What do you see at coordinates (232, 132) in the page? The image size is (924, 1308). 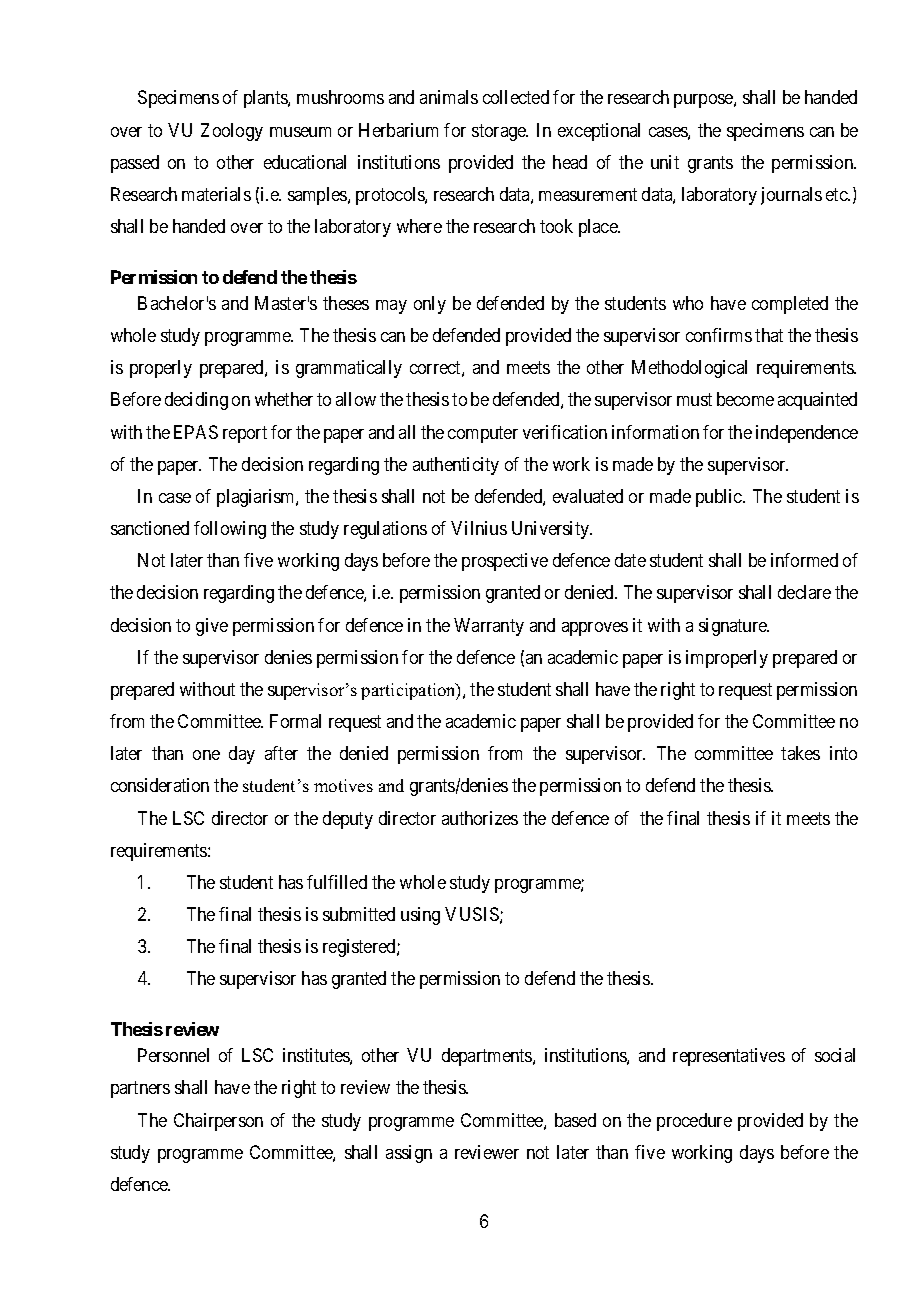 I see `Zoology` at bounding box center [232, 132].
